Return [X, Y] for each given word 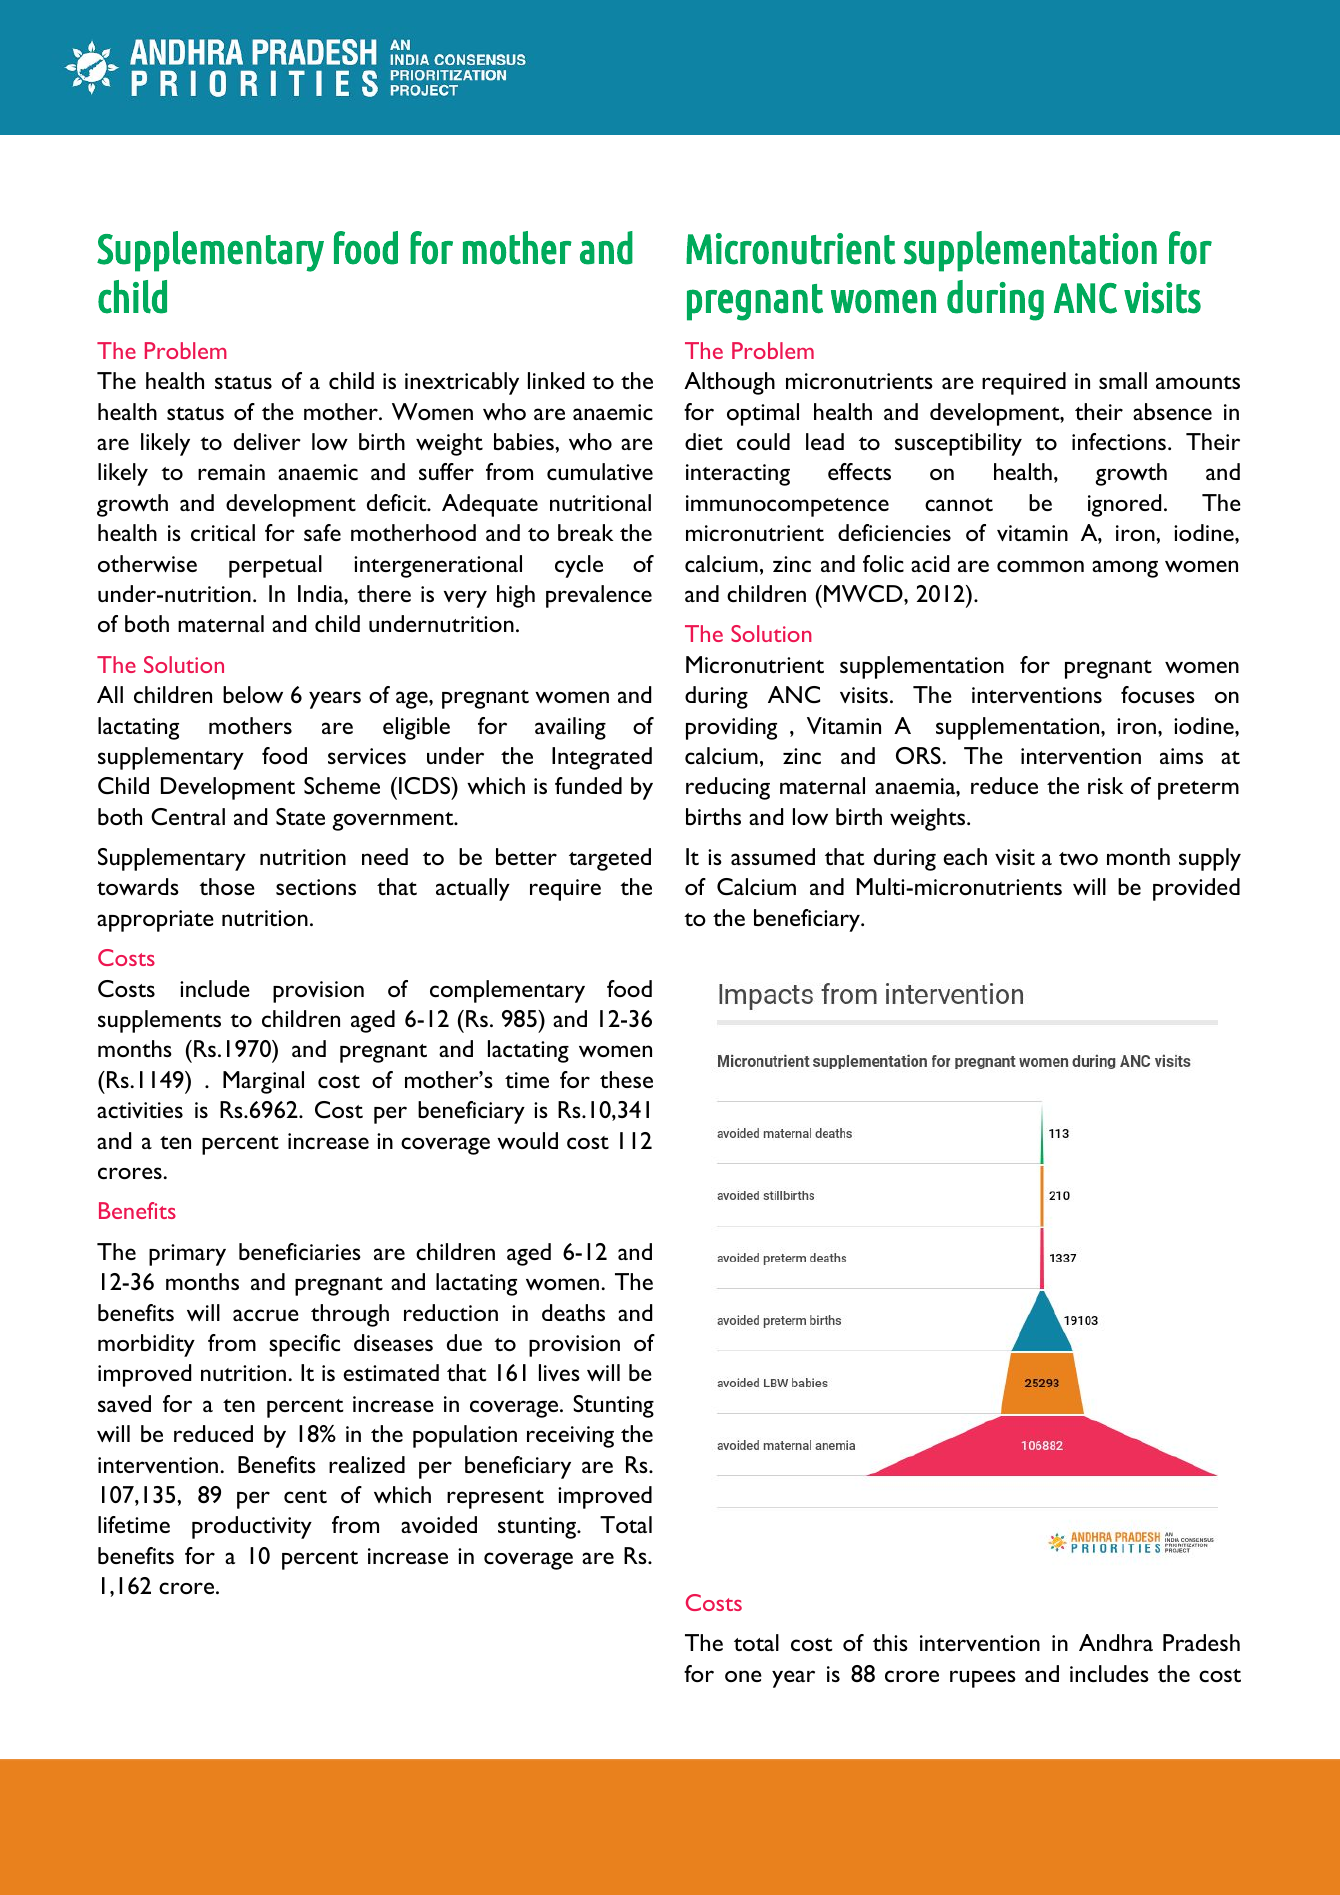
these [626, 1079]
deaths [573, 1312]
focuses [1158, 694]
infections [1119, 441]
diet [704, 441]
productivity [252, 1527]
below [253, 694]
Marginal [263, 1082]
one [743, 1676]
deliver [267, 441]
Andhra [1116, 1642]
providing [731, 728]
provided [1196, 889]
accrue [266, 1315]
